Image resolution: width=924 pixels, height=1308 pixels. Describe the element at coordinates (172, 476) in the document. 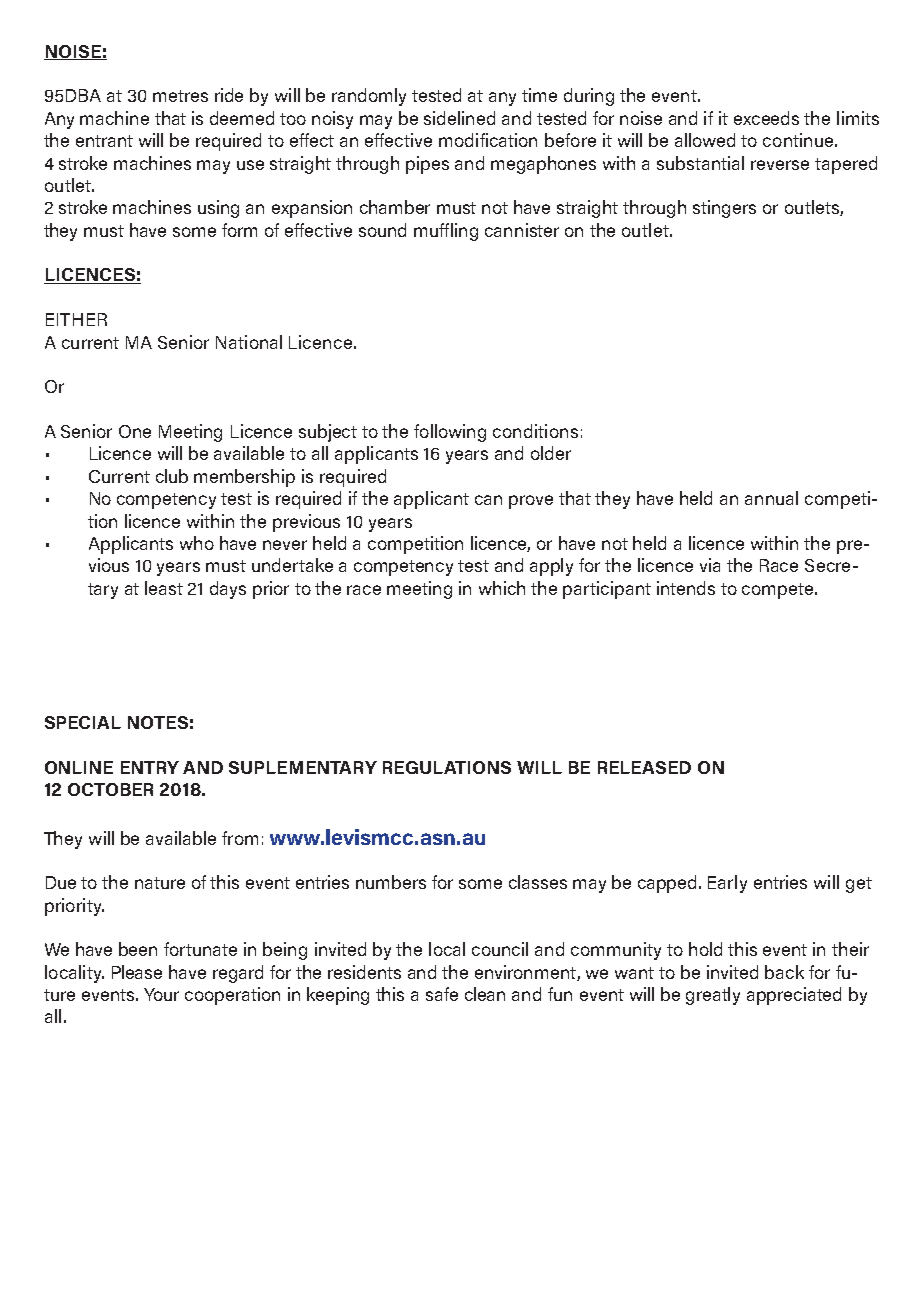

I see `club` at that location.
